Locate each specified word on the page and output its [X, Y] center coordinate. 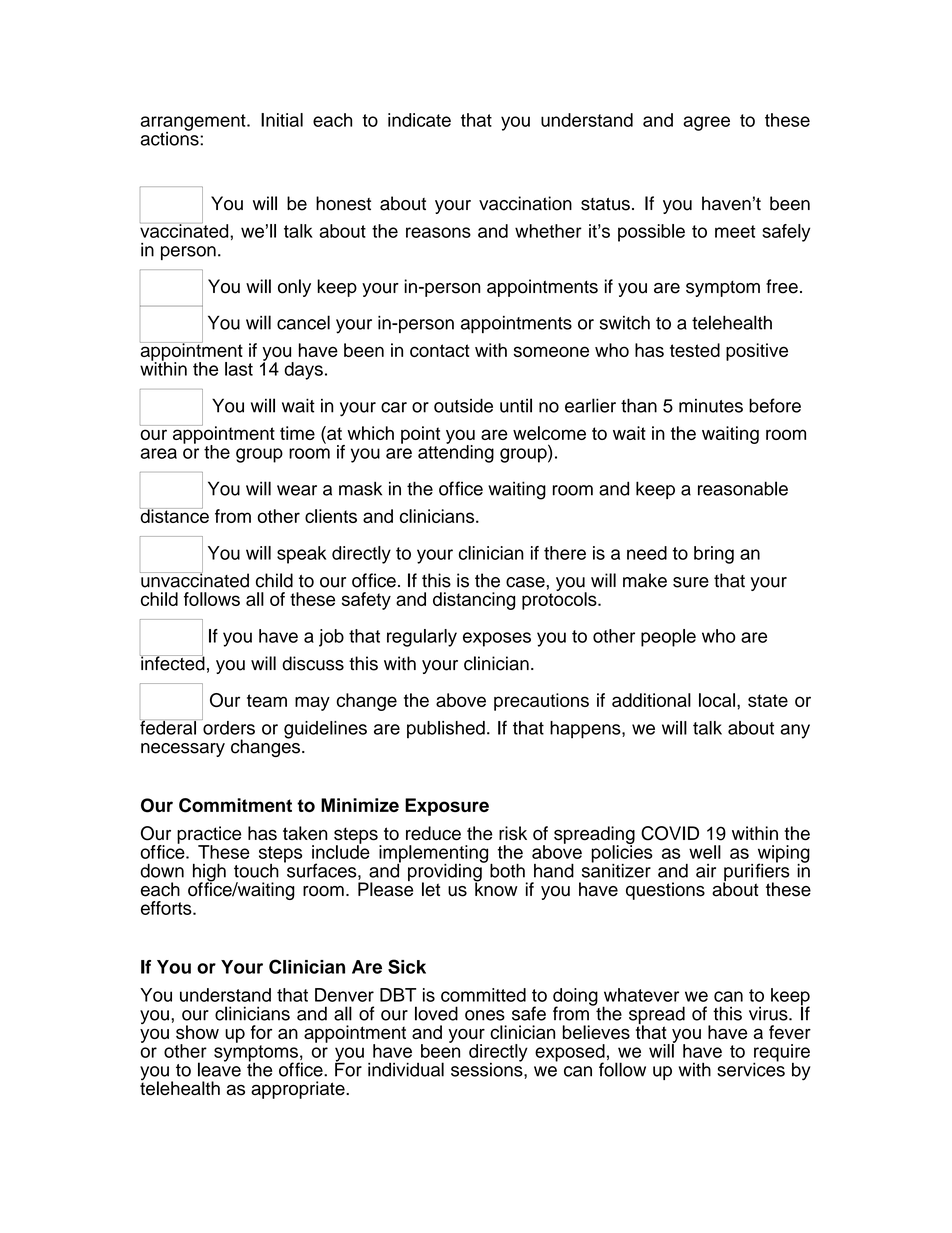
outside [463, 405]
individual [406, 1069]
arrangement [194, 123]
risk [513, 833]
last [239, 369]
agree [706, 123]
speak [301, 555]
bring [714, 555]
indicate [419, 120]
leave [219, 1068]
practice [209, 836]
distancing [474, 601]
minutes [711, 406]
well [705, 852]
